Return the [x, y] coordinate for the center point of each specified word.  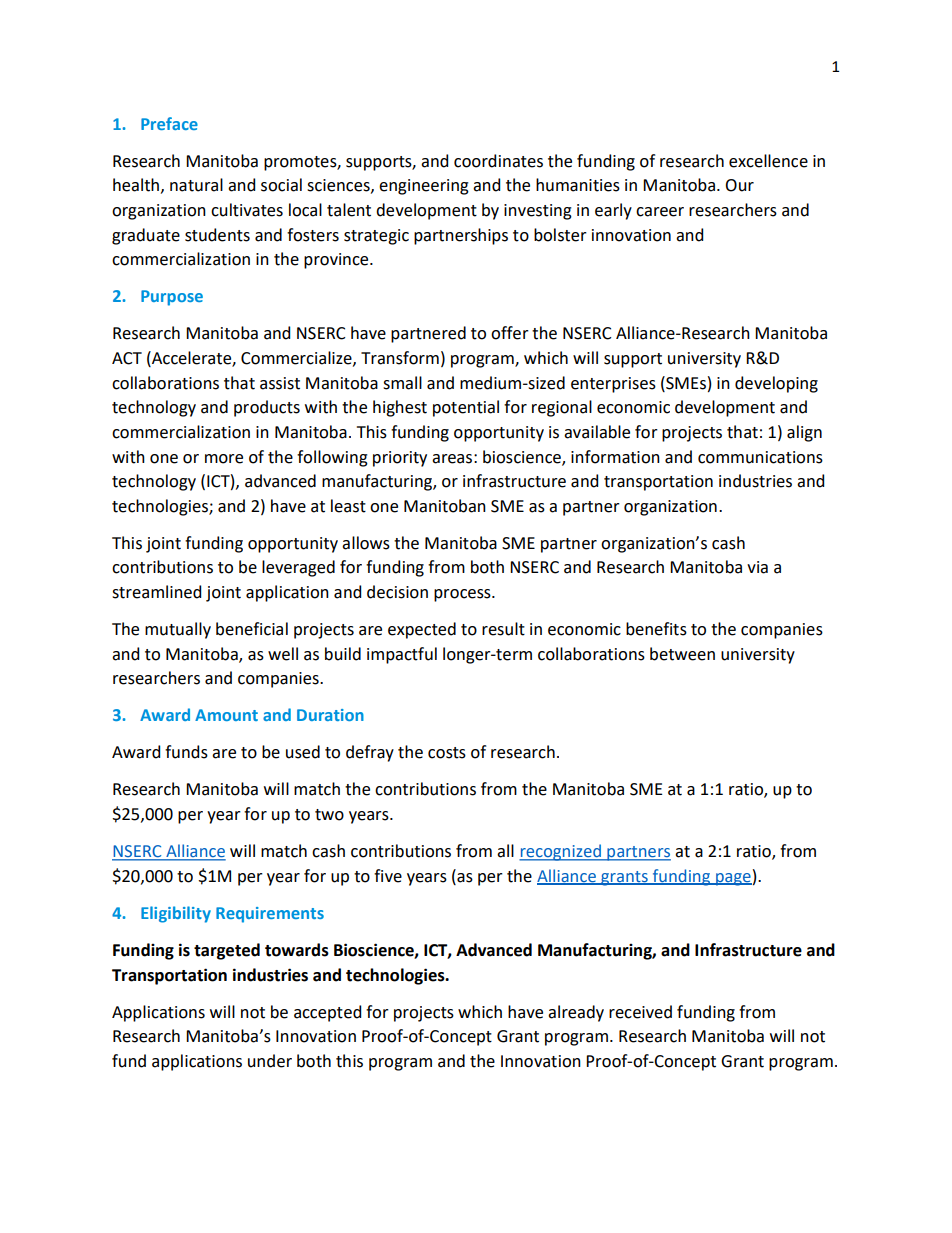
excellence [768, 161]
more [224, 459]
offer [510, 333]
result [503, 629]
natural [196, 185]
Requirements [270, 915]
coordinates [498, 161]
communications [760, 457]
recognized [561, 852]
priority [400, 459]
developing [776, 384]
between [682, 654]
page [733, 879]
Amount [226, 715]
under [270, 1061]
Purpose [172, 298]
